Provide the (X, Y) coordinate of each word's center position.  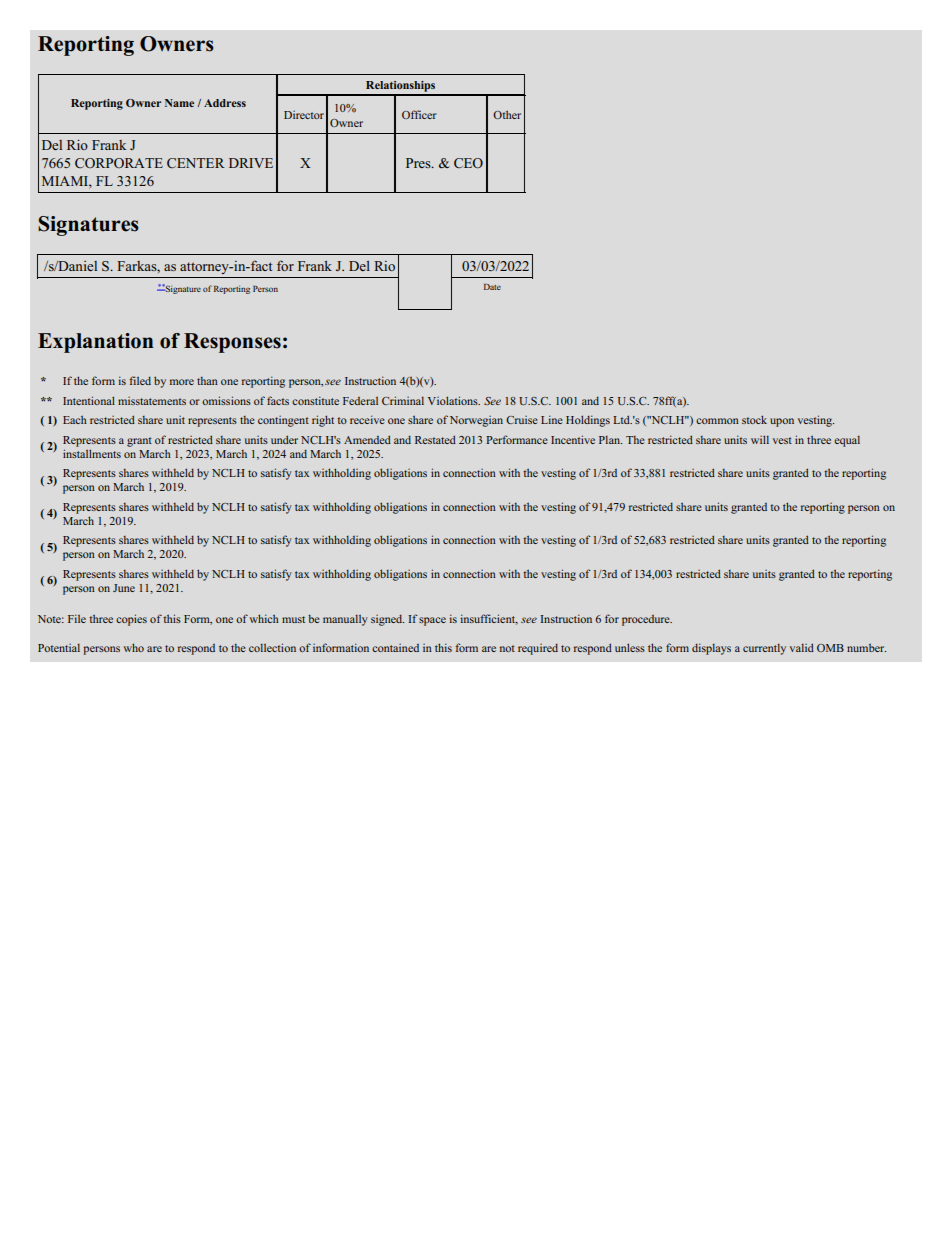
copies (131, 620)
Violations (454, 400)
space (432, 621)
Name (179, 103)
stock (754, 419)
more (182, 382)
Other (507, 114)
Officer (419, 114)
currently (764, 649)
